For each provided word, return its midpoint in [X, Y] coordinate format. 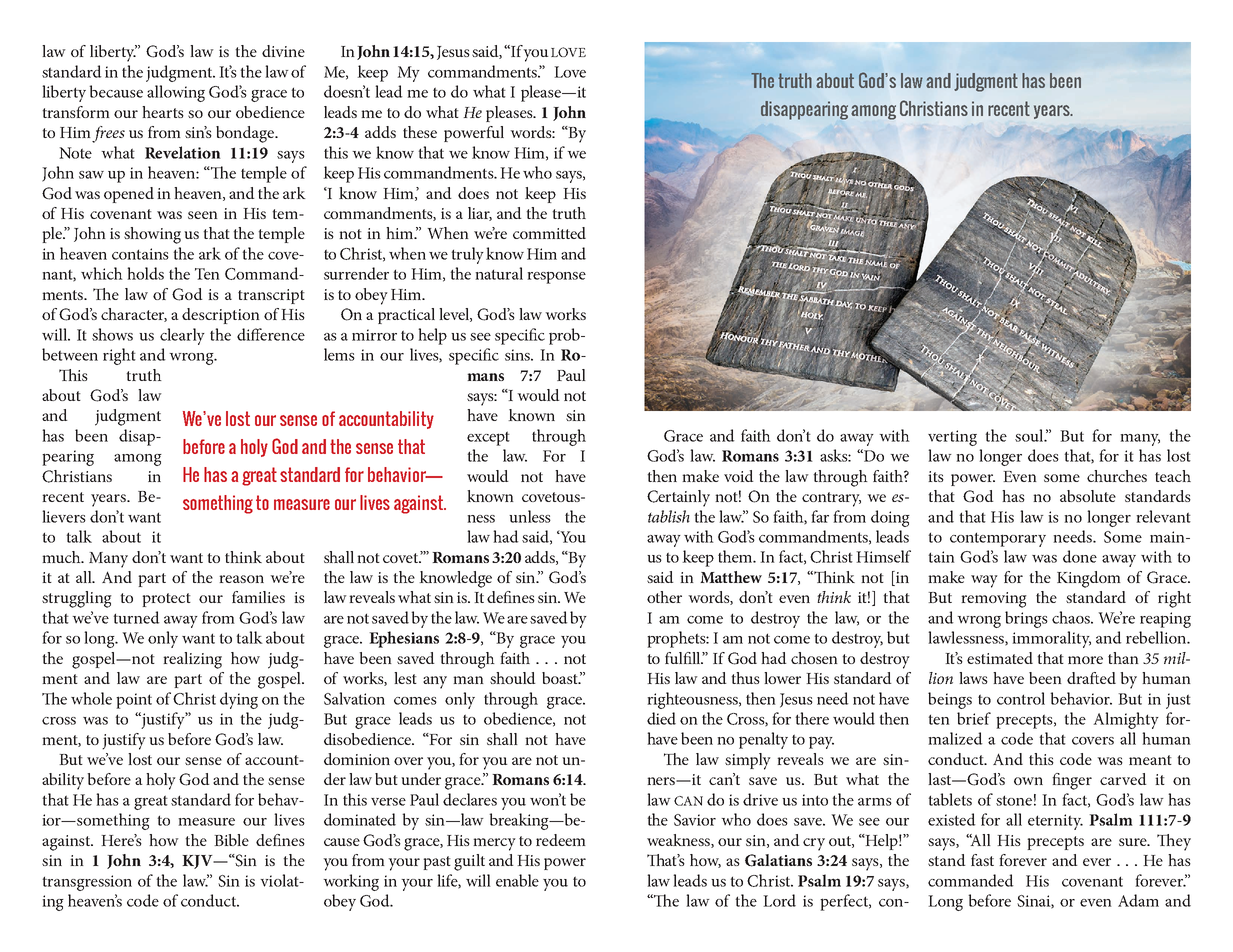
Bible [231, 840]
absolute [1088, 496]
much [62, 557]
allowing [176, 93]
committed [549, 233]
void [739, 476]
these [420, 132]
